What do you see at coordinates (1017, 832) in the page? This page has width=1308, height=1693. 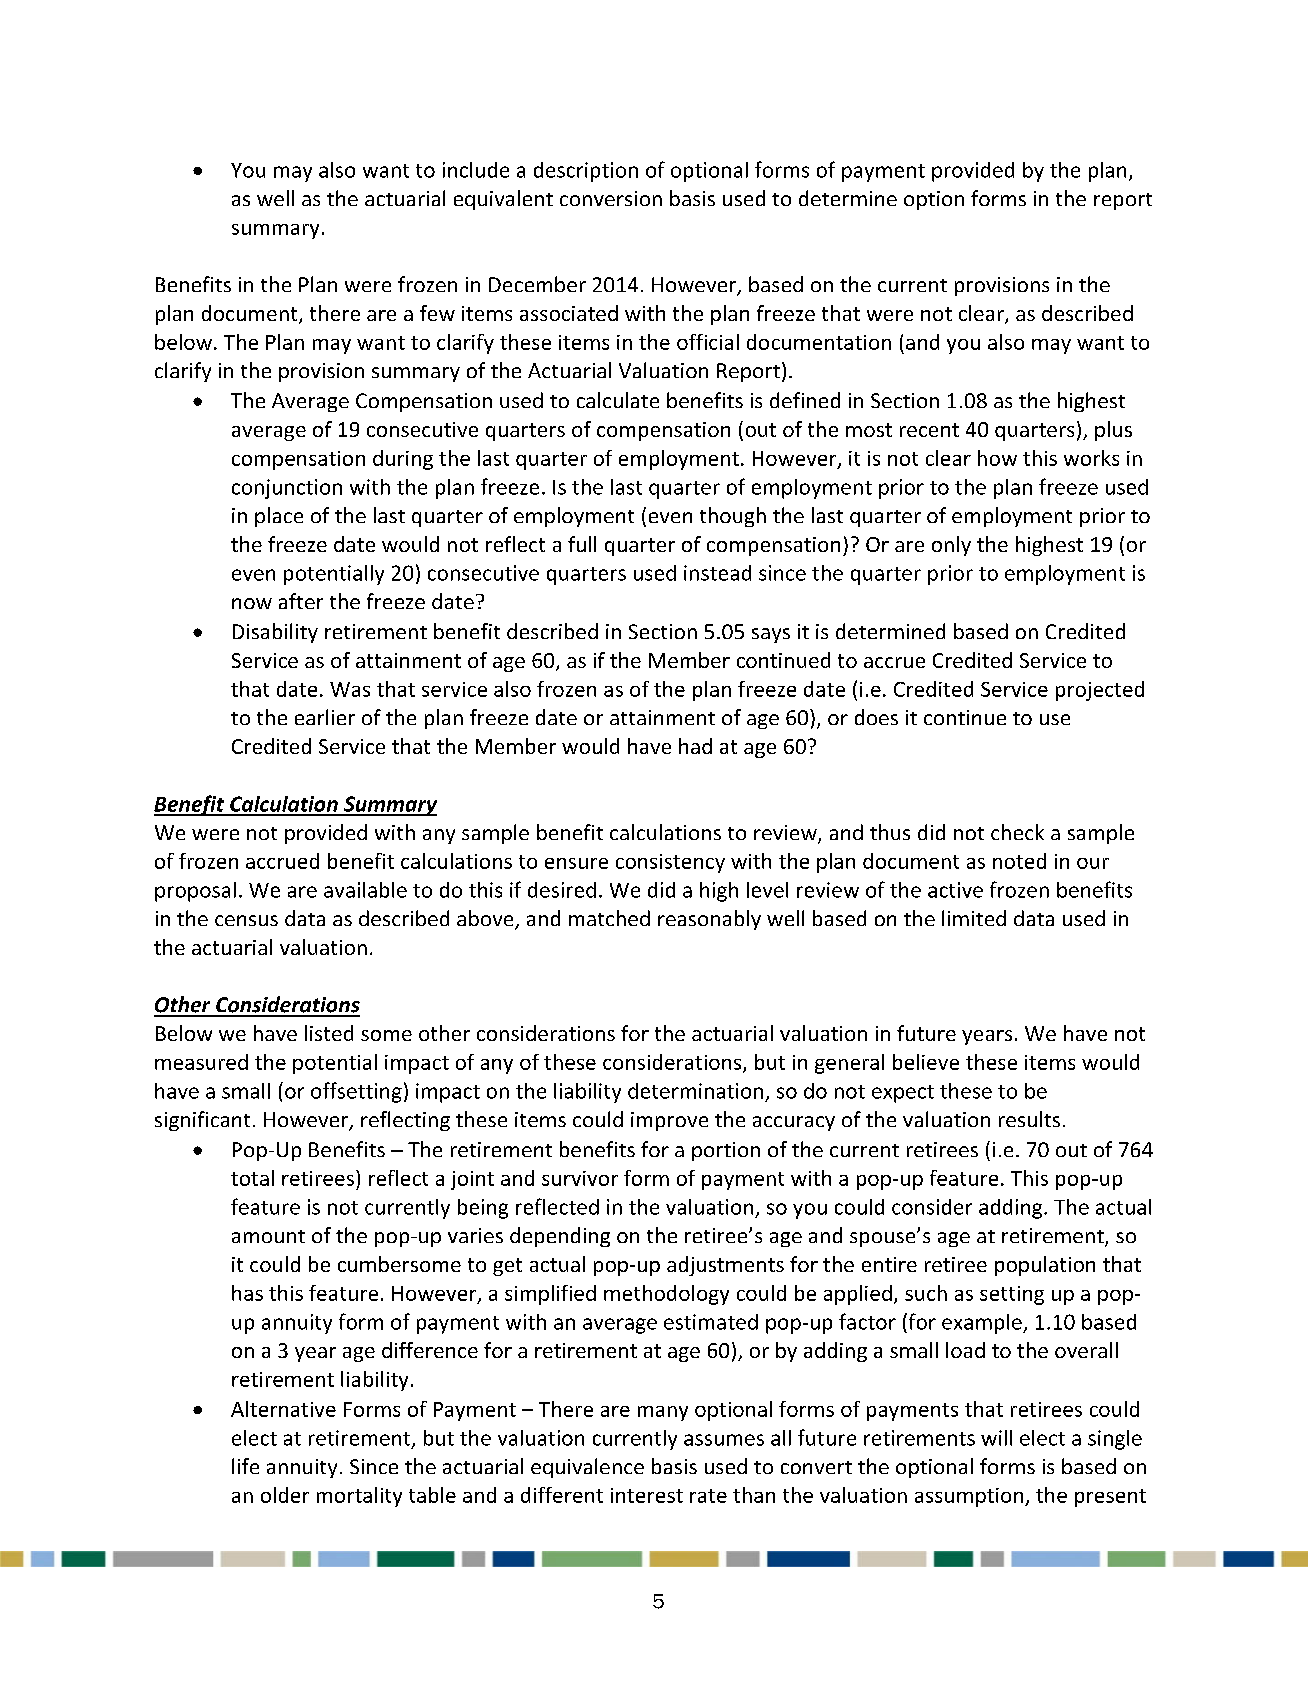 I see `check` at bounding box center [1017, 832].
